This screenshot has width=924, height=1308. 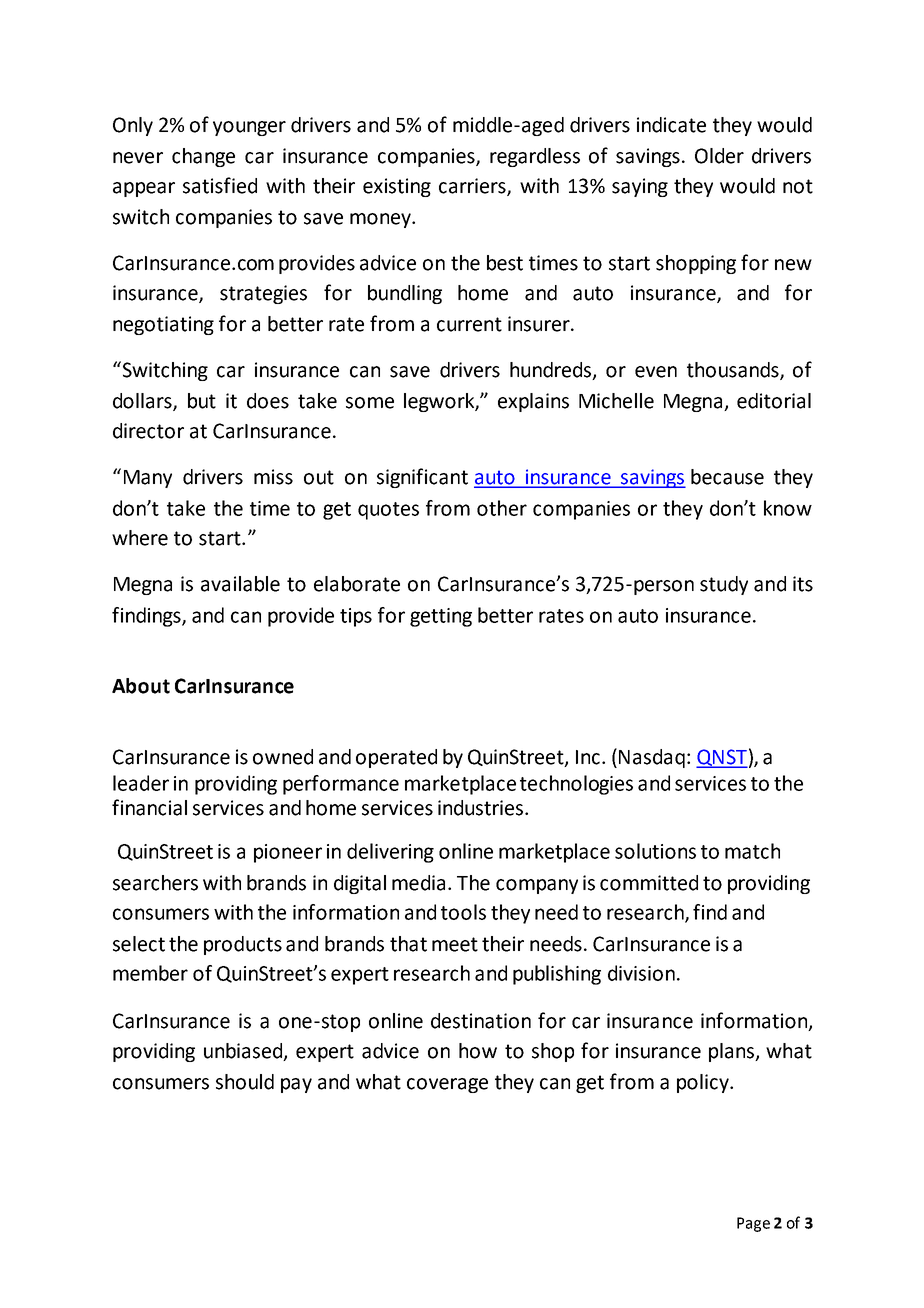 What do you see at coordinates (441, 617) in the screenshot?
I see `getting` at bounding box center [441, 617].
